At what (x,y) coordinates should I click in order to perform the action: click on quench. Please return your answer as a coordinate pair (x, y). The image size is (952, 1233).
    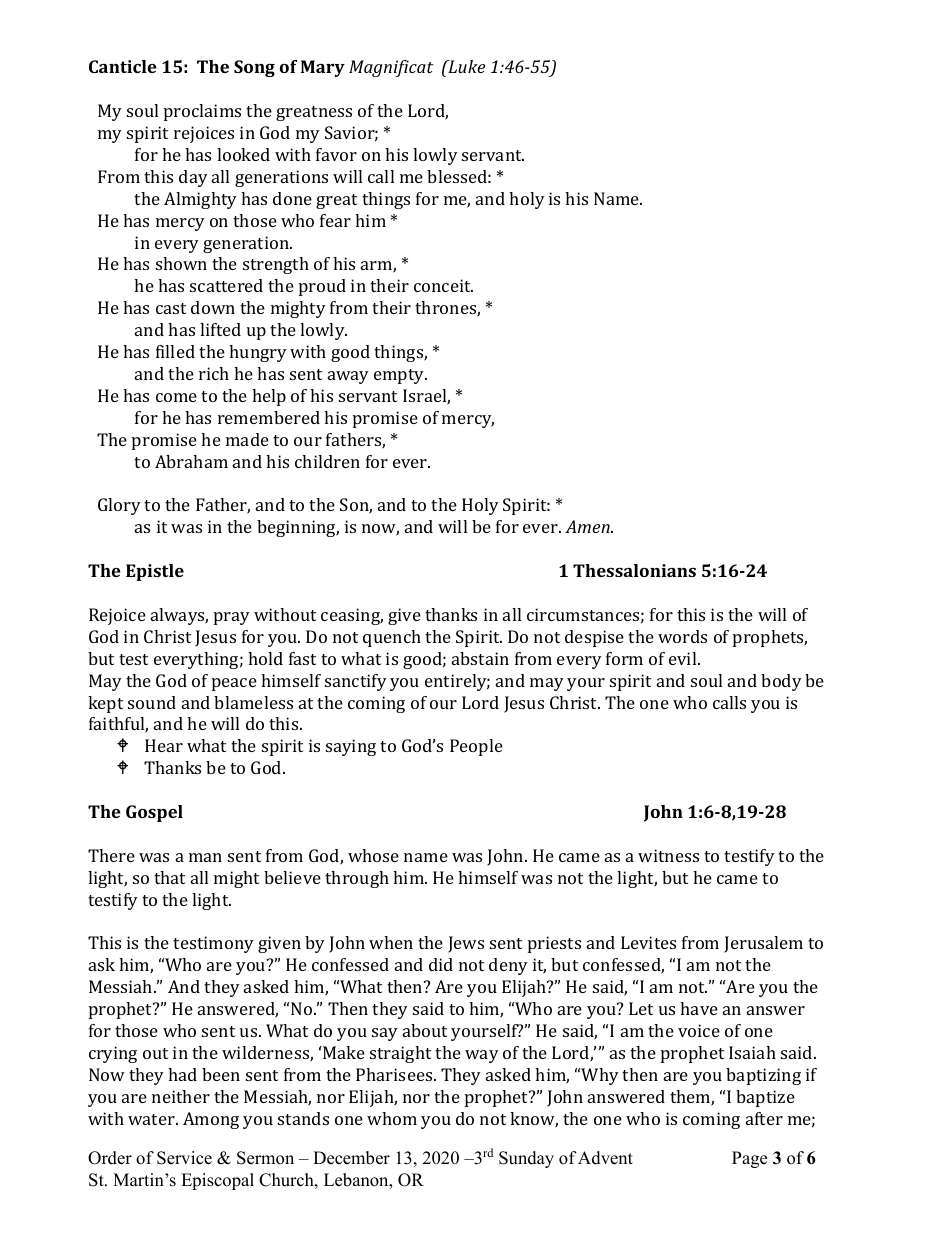
    Looking at the image, I should click on (392, 638).
